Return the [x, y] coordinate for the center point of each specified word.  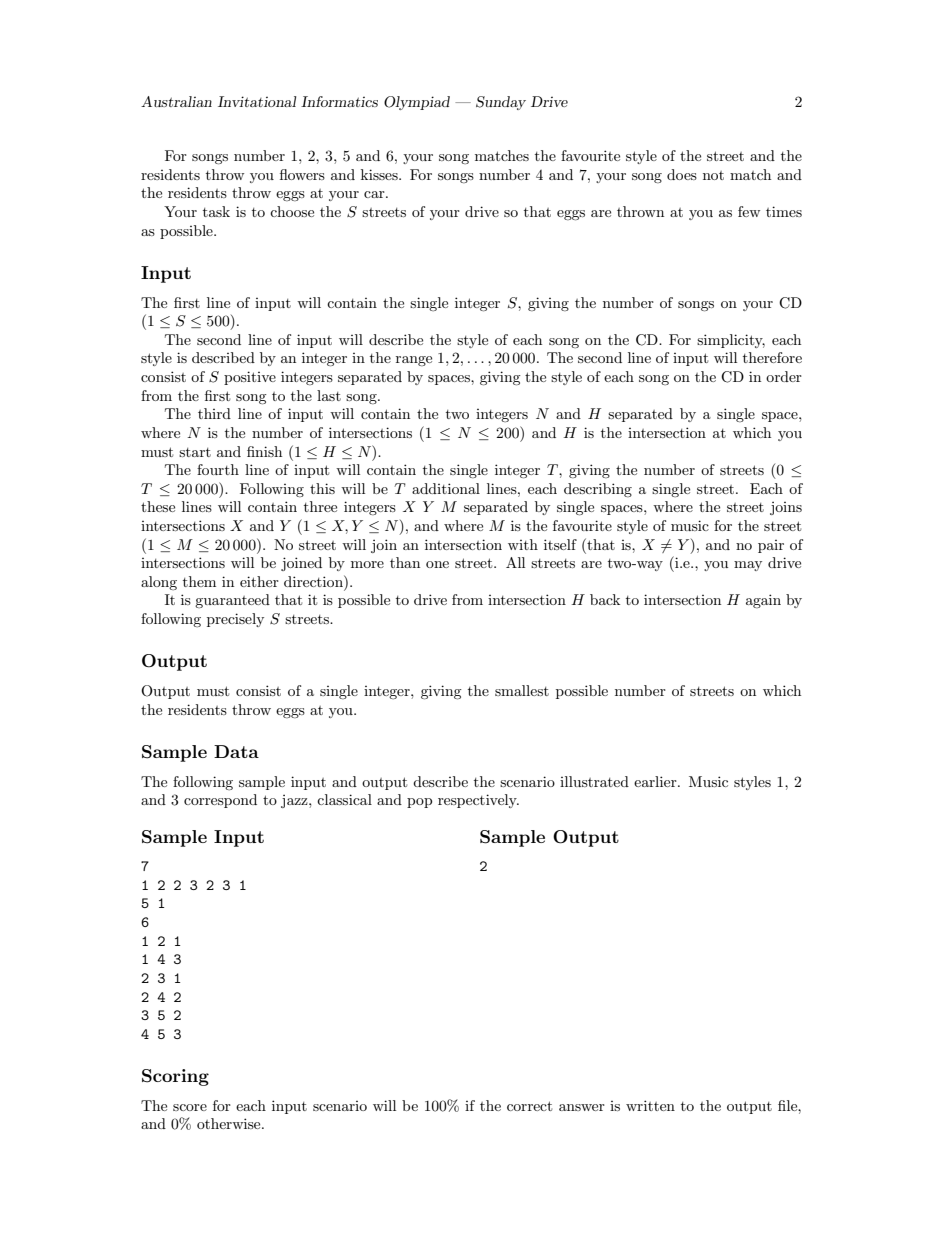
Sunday [501, 103]
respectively [478, 801]
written [650, 1105]
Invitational [257, 101]
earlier [656, 781]
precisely [235, 620]
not [713, 175]
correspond [220, 801]
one [437, 564]
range [414, 361]
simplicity [731, 341]
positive [250, 378]
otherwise [230, 1123]
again [763, 601]
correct [529, 1106]
